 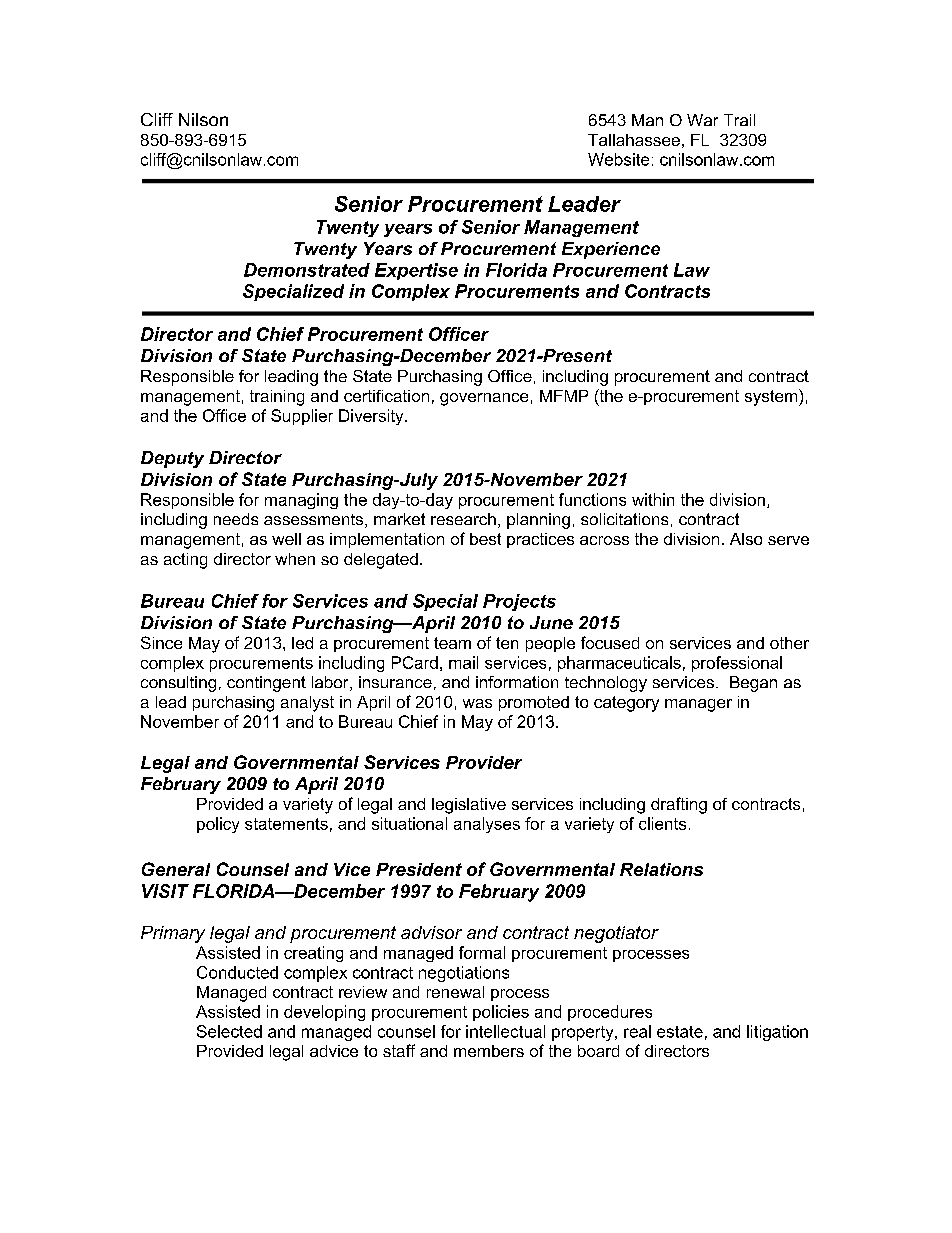 What do you see at coordinates (618, 159) in the page?
I see `Website` at bounding box center [618, 159].
